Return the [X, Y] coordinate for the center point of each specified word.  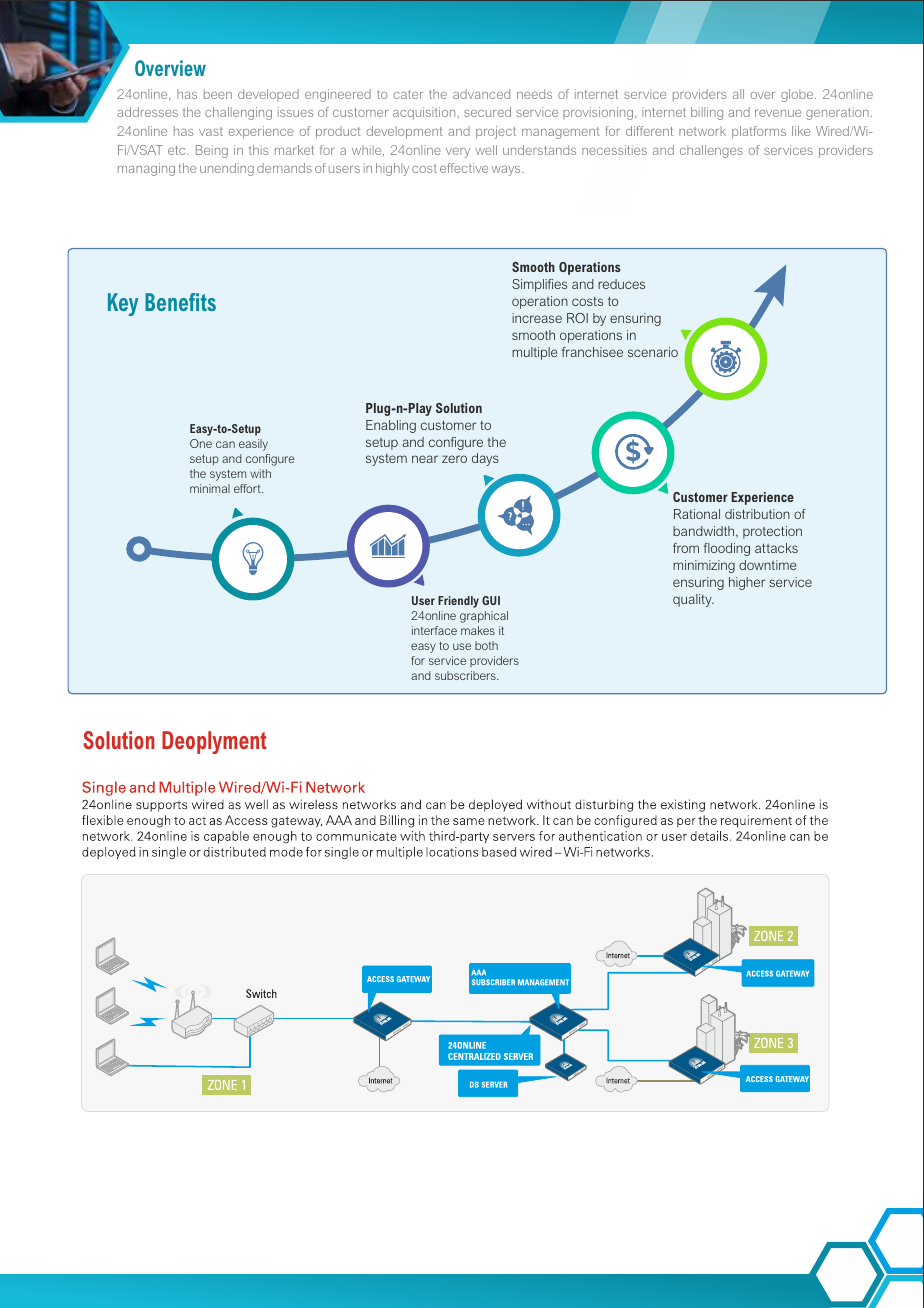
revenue [778, 113]
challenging [238, 113]
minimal [210, 488]
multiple [534, 353]
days [485, 459]
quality [693, 600]
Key [123, 304]
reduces [621, 284]
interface [434, 630]
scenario [653, 352]
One [201, 443]
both [486, 645]
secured [487, 112]
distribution [757, 514]
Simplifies [539, 285]
